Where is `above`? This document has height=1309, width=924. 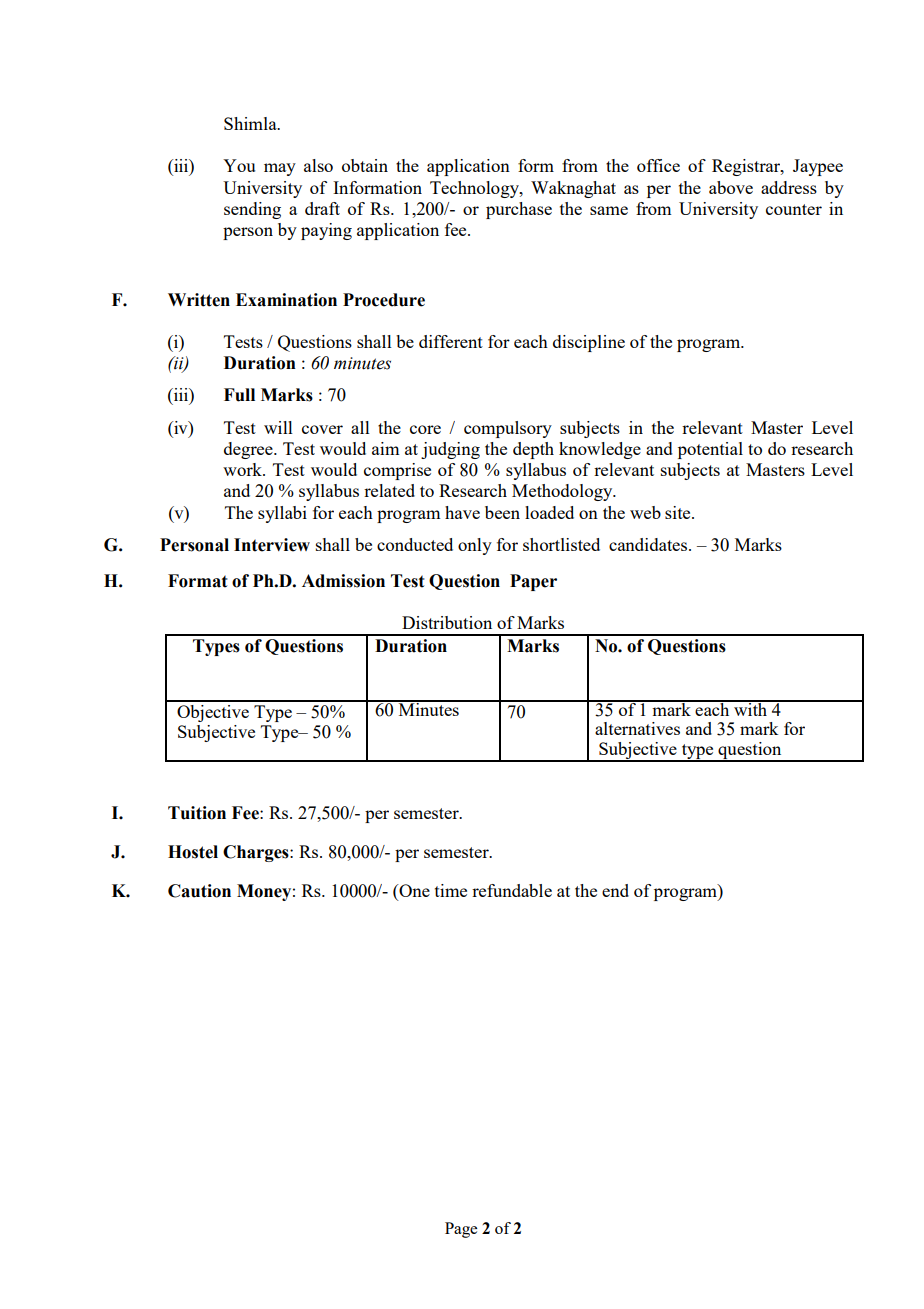 above is located at coordinates (731, 187).
